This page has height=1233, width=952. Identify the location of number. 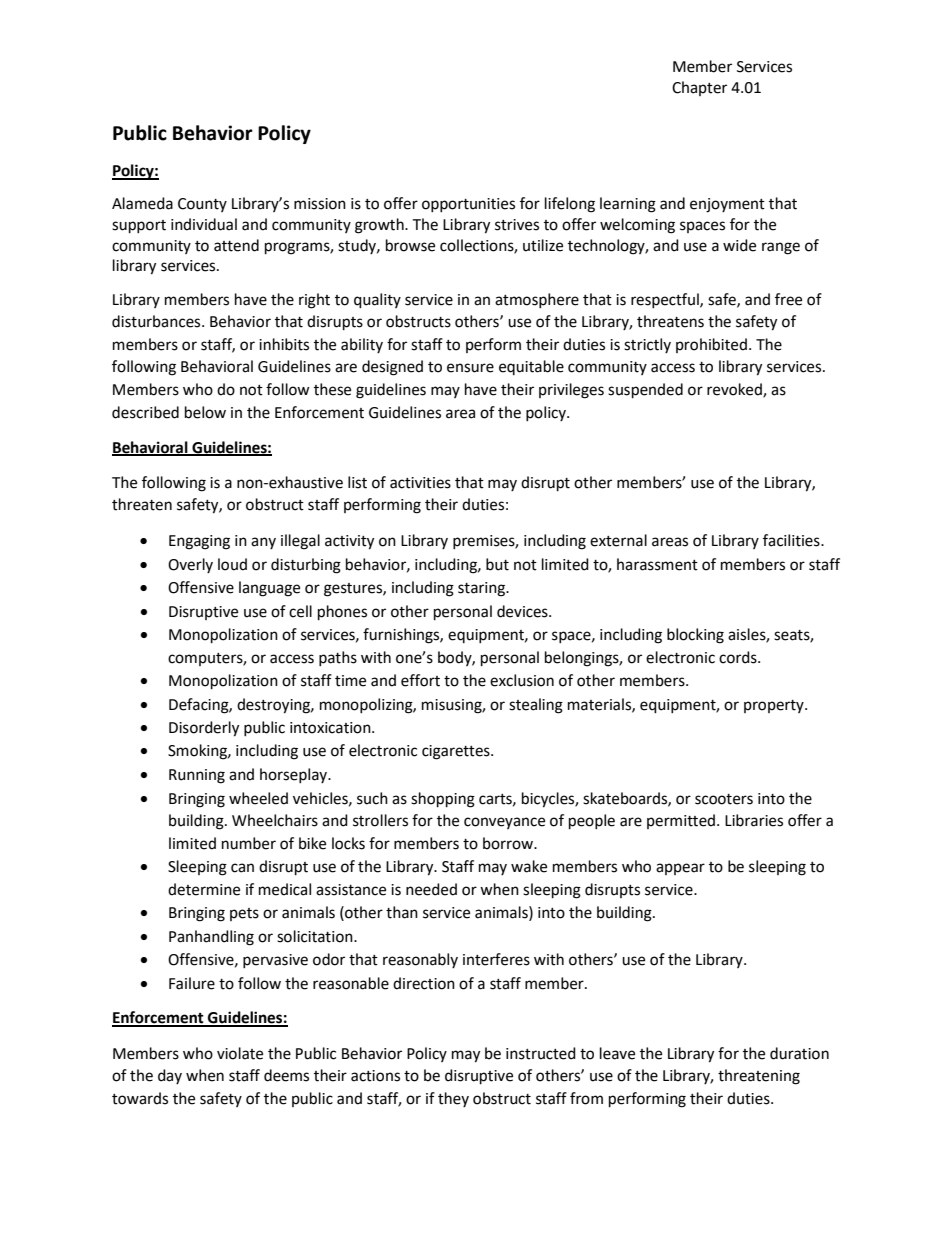
(249, 843).
